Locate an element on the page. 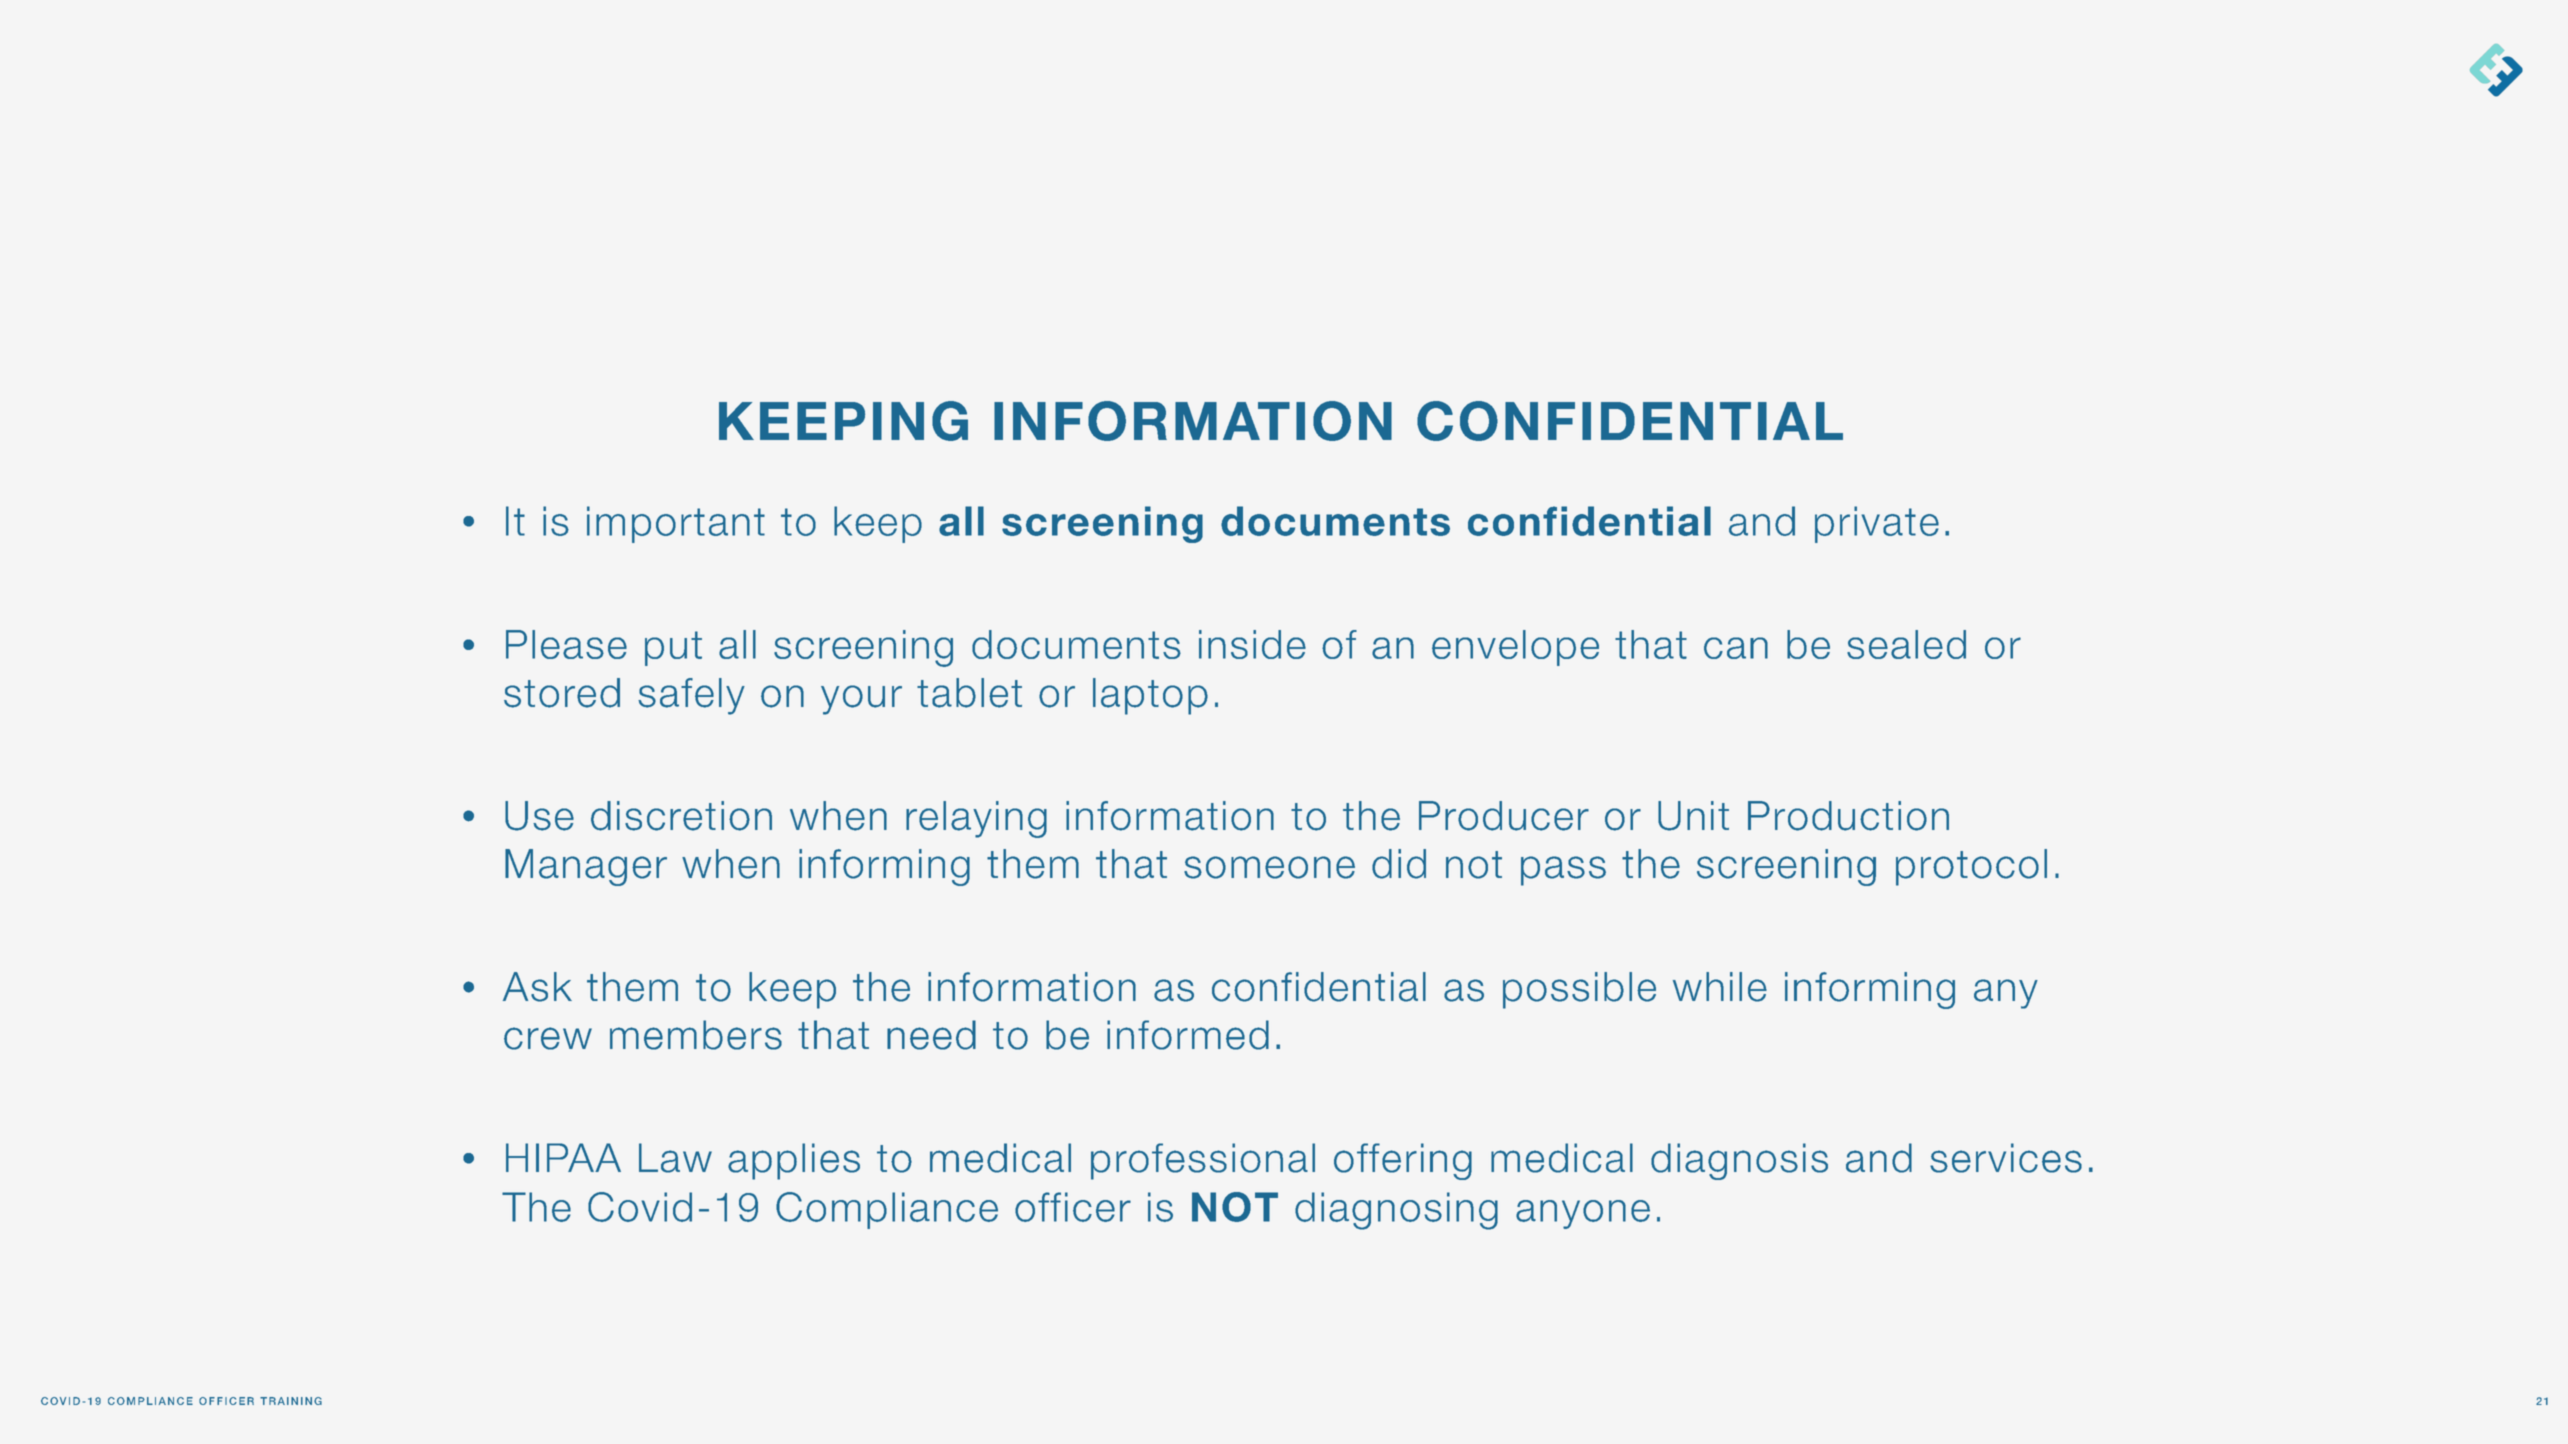 The image size is (2568, 1444). diagnosis is located at coordinates (1739, 1161).
